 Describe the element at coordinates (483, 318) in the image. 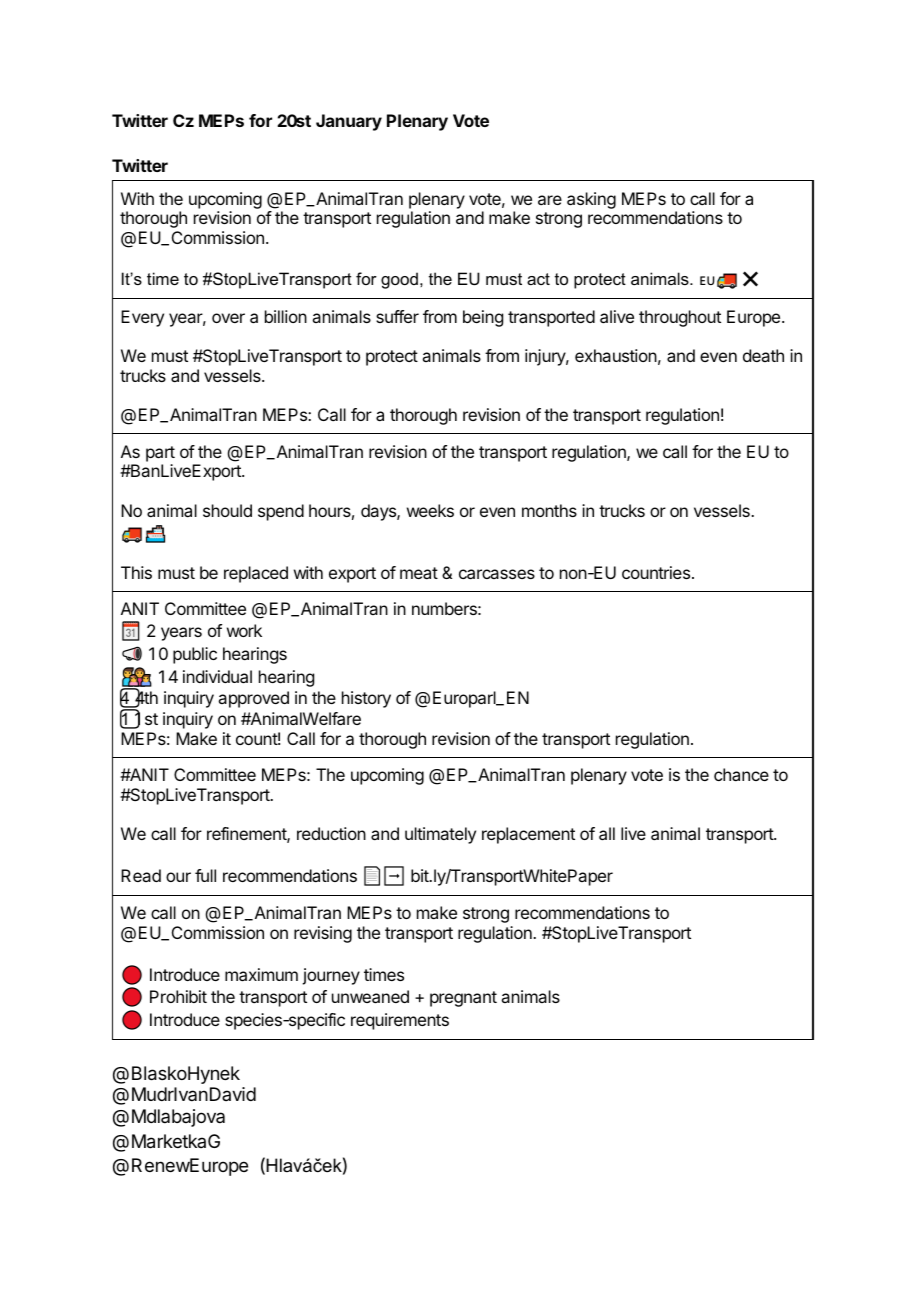

I see `being` at that location.
